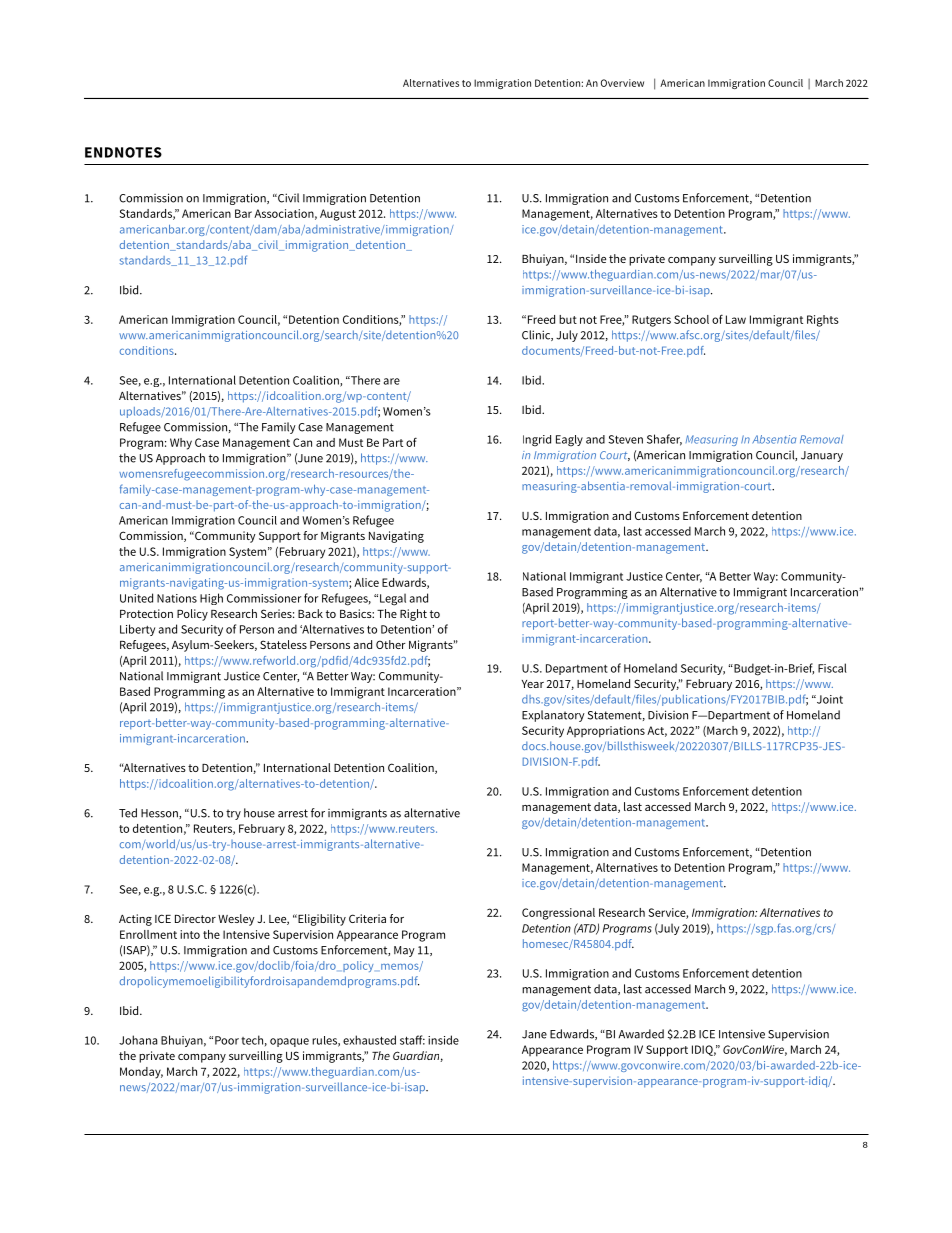  What do you see at coordinates (736, 319) in the document?
I see `Law` at bounding box center [736, 319].
